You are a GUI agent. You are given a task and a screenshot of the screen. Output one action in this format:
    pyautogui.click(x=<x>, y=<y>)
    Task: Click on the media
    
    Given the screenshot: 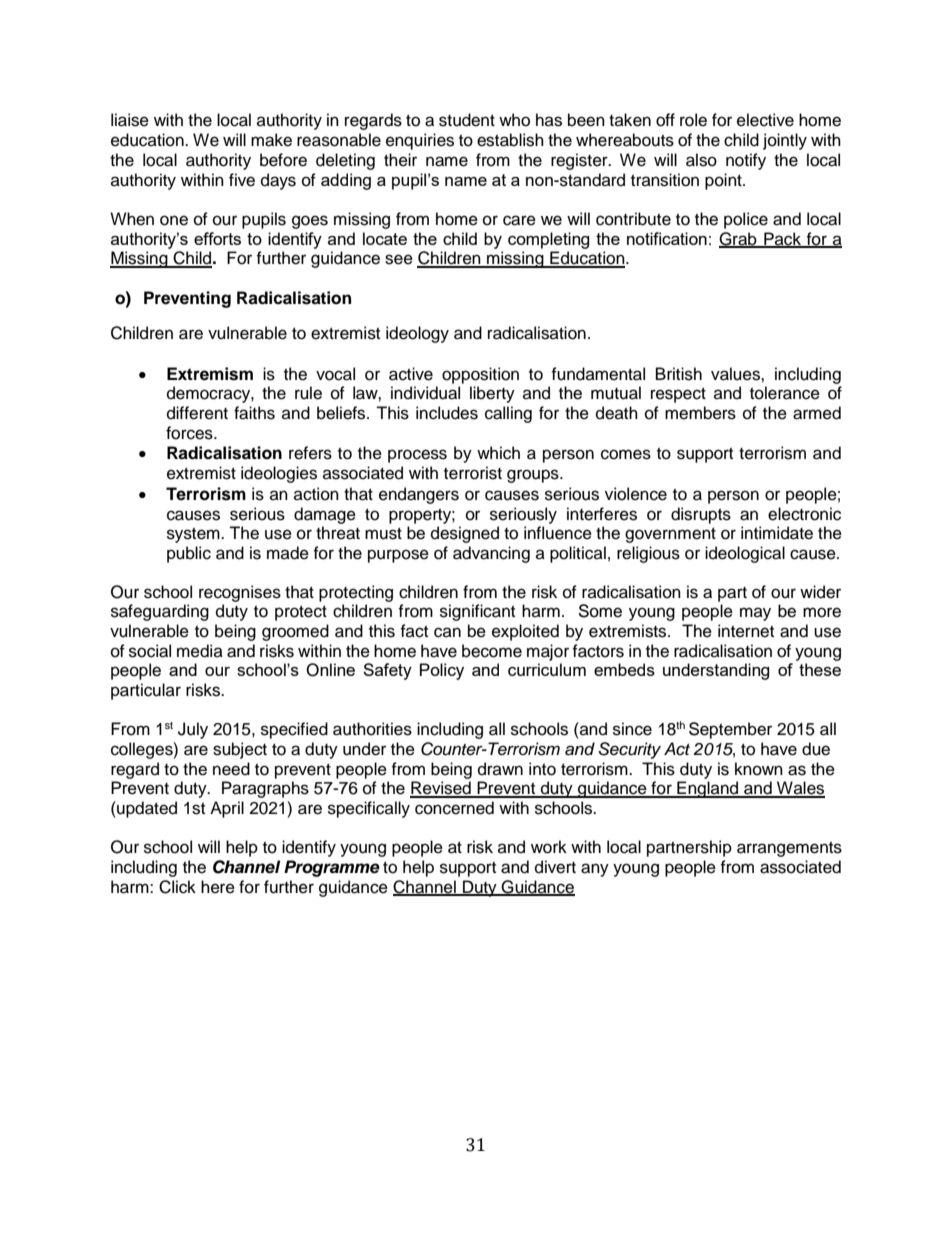 What is the action you would take?
    pyautogui.click(x=200, y=651)
